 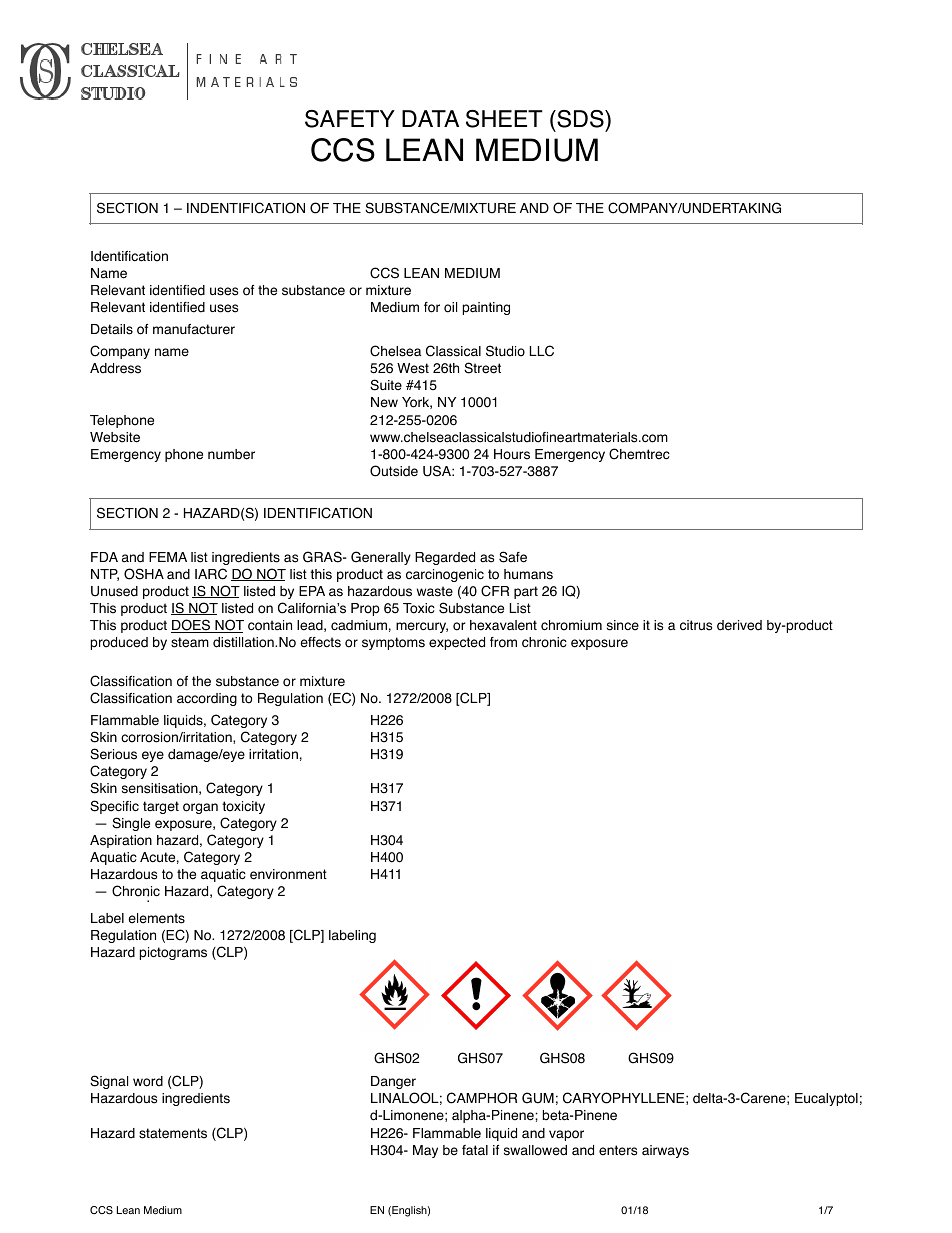 I want to click on environment, so click(x=288, y=874).
